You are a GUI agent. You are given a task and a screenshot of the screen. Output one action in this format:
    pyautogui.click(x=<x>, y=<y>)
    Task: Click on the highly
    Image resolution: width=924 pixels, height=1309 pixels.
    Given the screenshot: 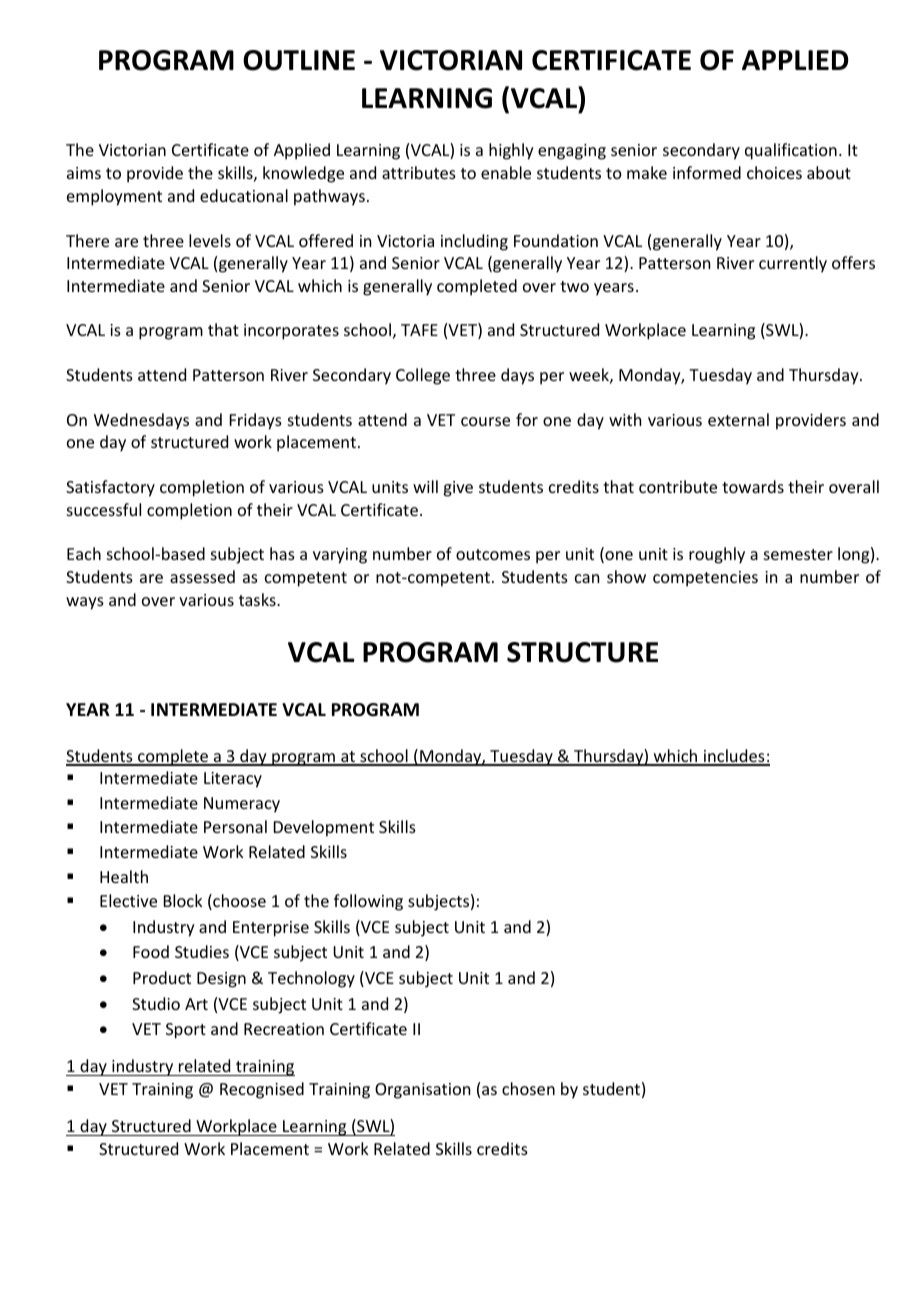 What is the action you would take?
    pyautogui.click(x=511, y=151)
